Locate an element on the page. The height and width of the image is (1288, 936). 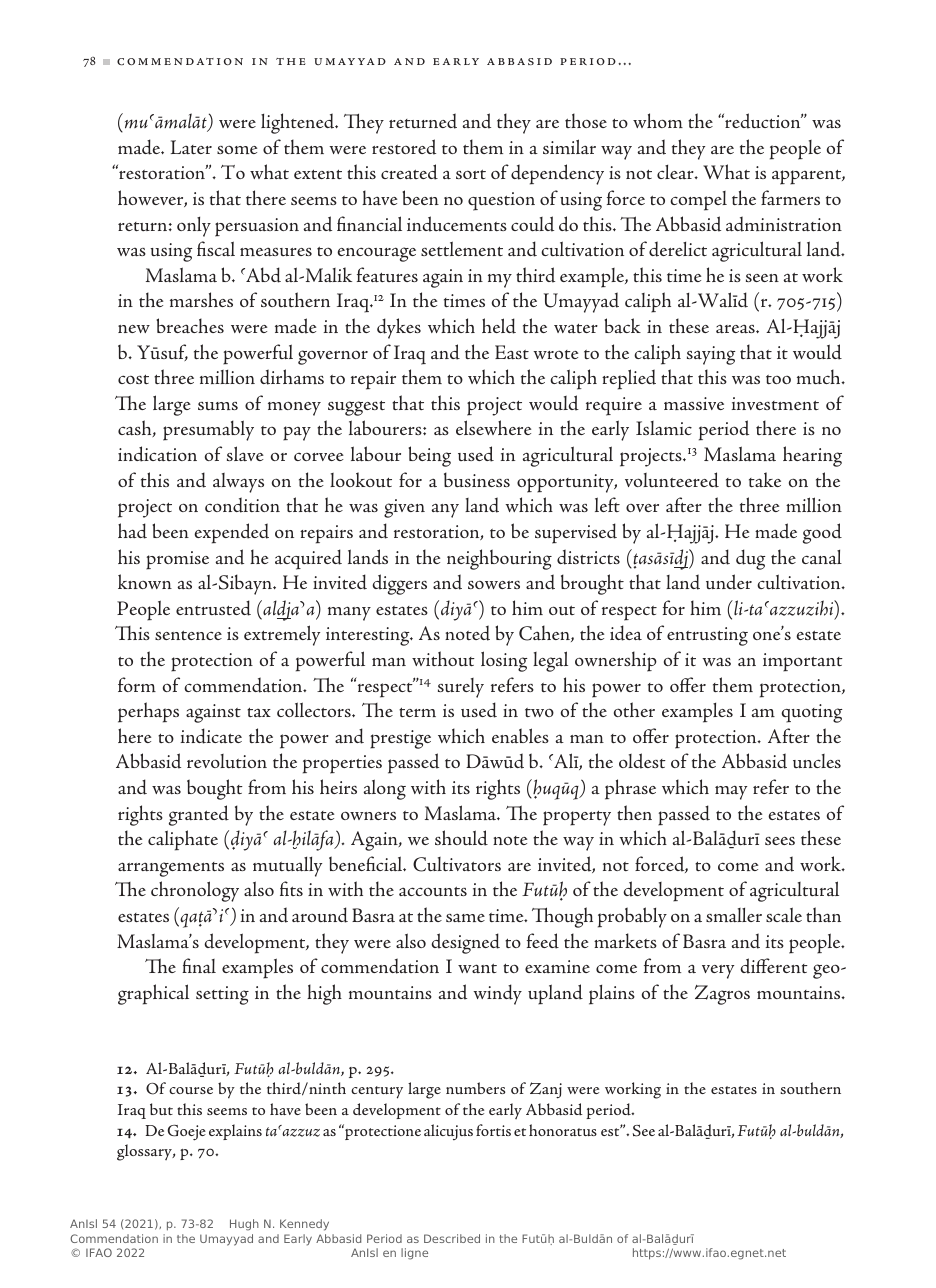
surely is located at coordinates (461, 688).
